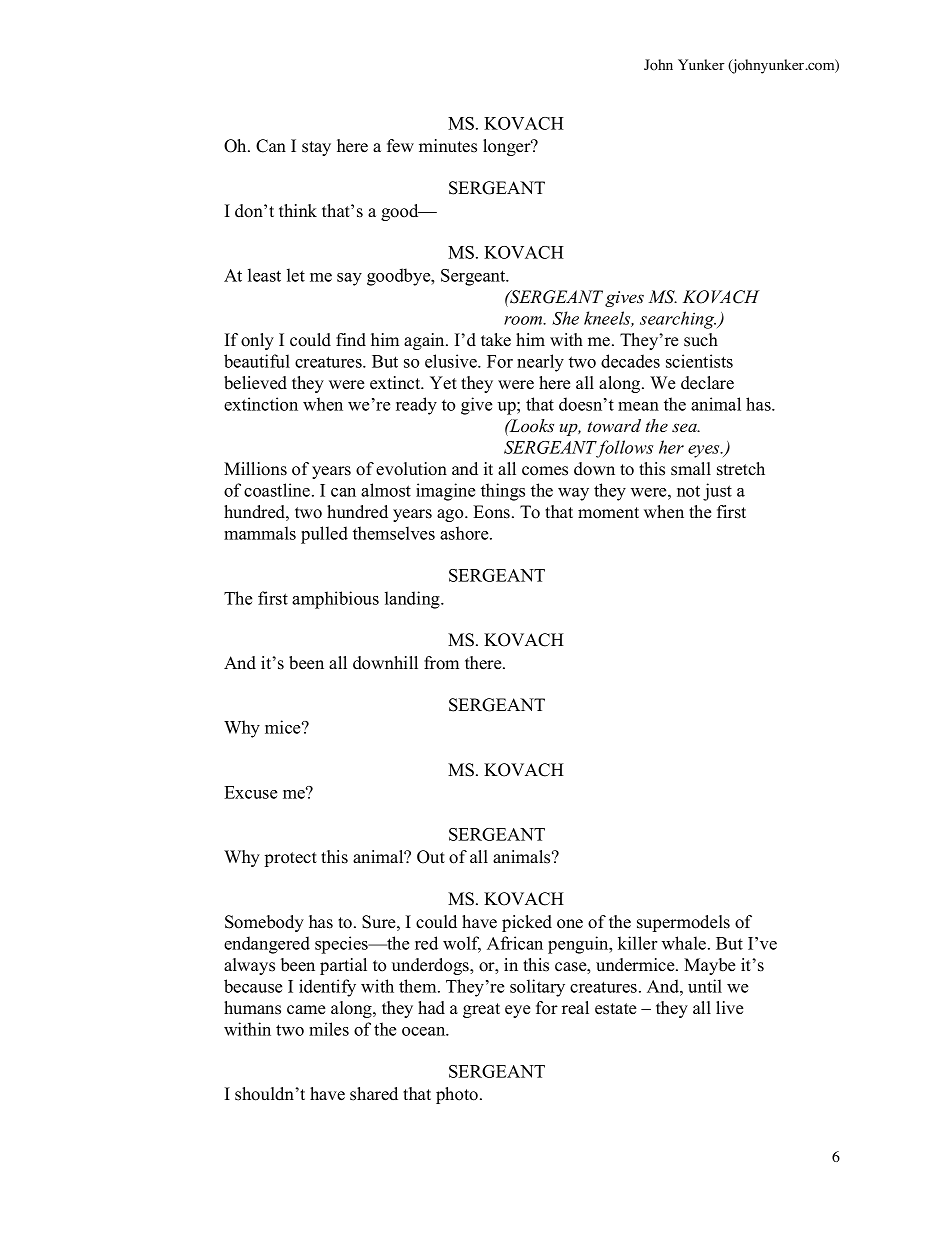  I want to click on coastline, so click(278, 490).
